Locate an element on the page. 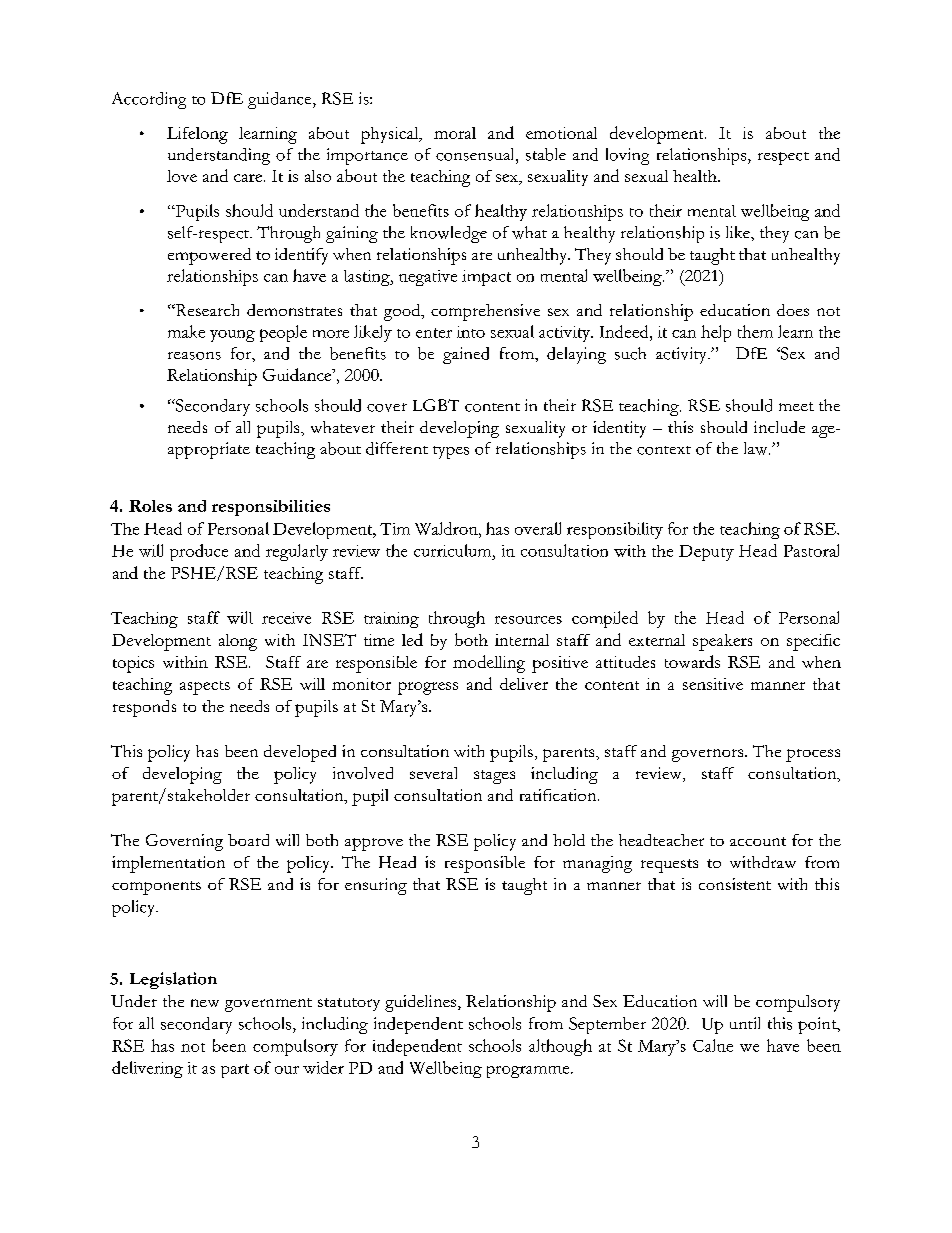 The height and width of the page is (1233, 952). programme is located at coordinates (529, 1072).
